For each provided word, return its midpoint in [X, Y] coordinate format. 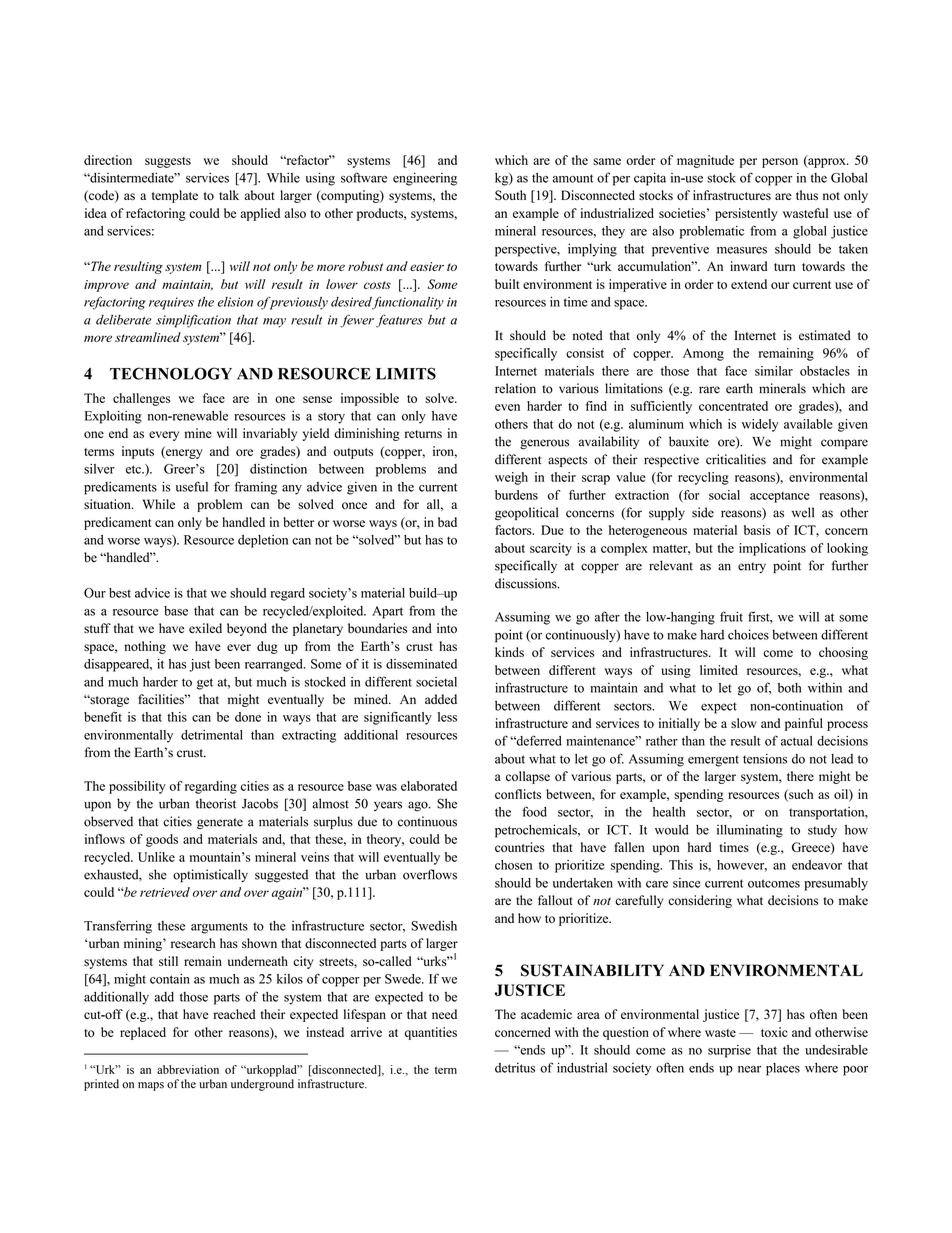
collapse [528, 777]
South [510, 195]
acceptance [780, 497]
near [749, 1069]
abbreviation [188, 1069]
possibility [137, 787]
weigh [511, 478]
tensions [765, 758]
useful [192, 486]
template [175, 196]
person [780, 163]
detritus [515, 1068]
